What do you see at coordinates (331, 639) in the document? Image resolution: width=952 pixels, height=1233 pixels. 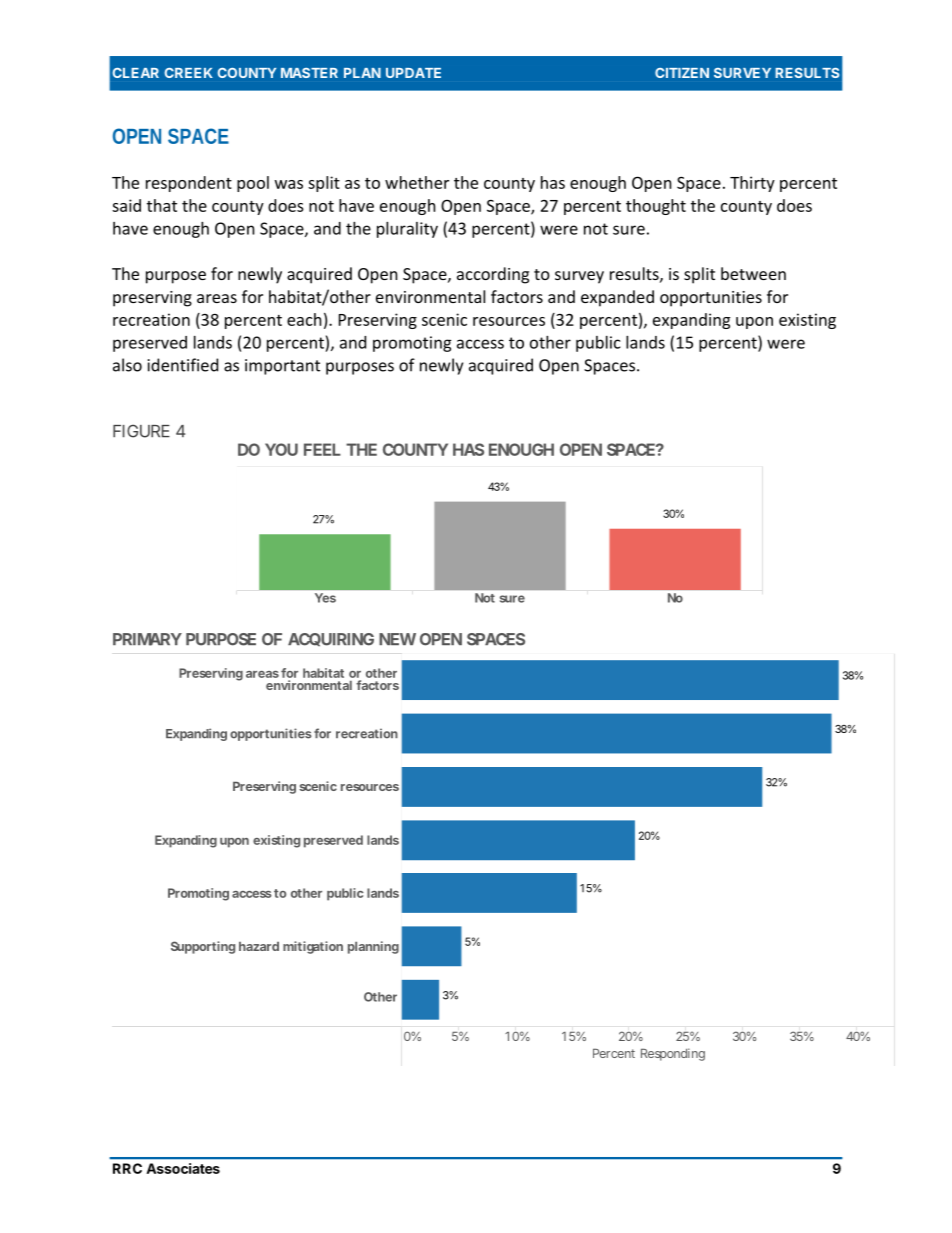 I see `ACQUIRING` at bounding box center [331, 639].
